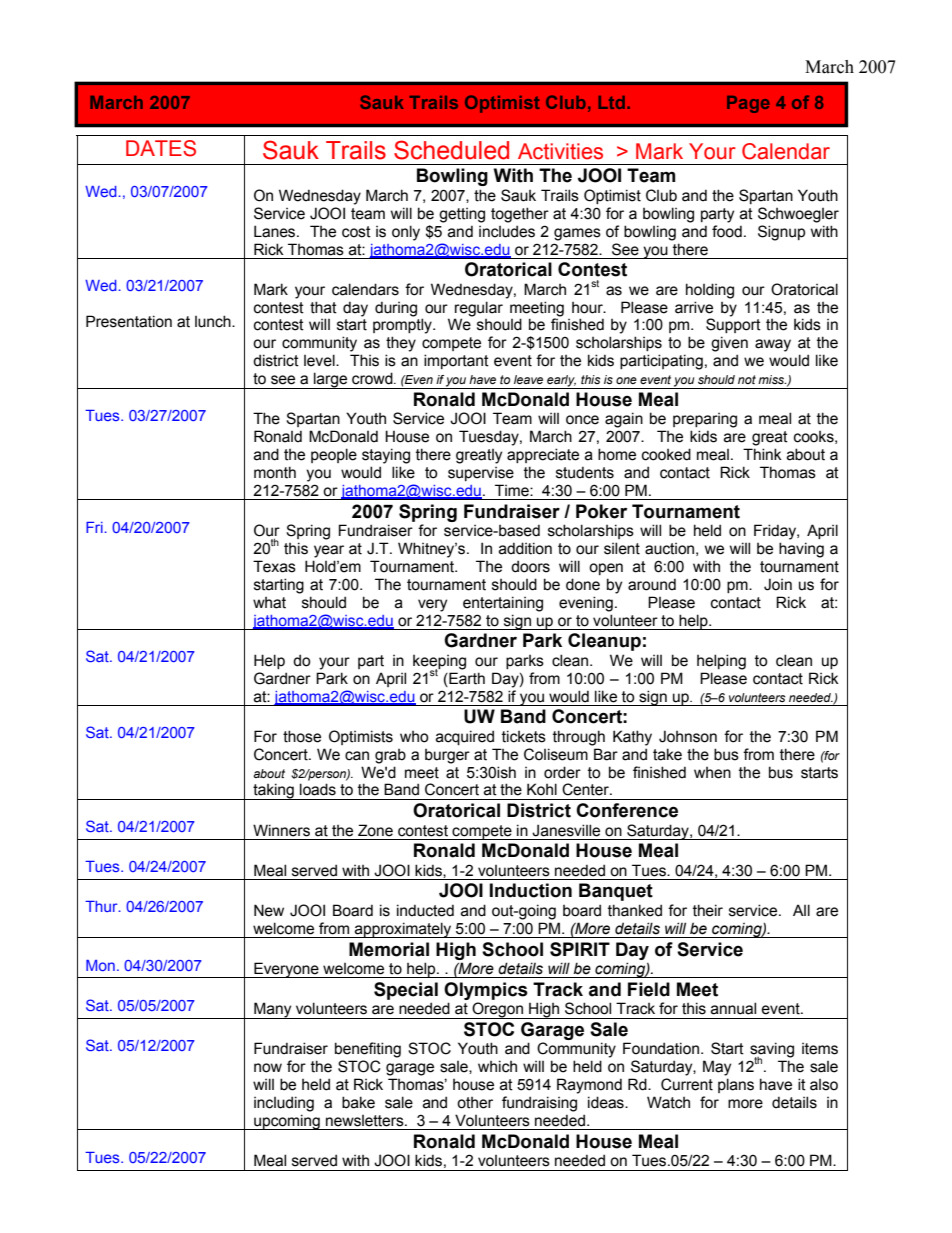 This screenshot has height=1233, width=952. What do you see at coordinates (268, 1068) in the screenshot?
I see `now` at bounding box center [268, 1068].
